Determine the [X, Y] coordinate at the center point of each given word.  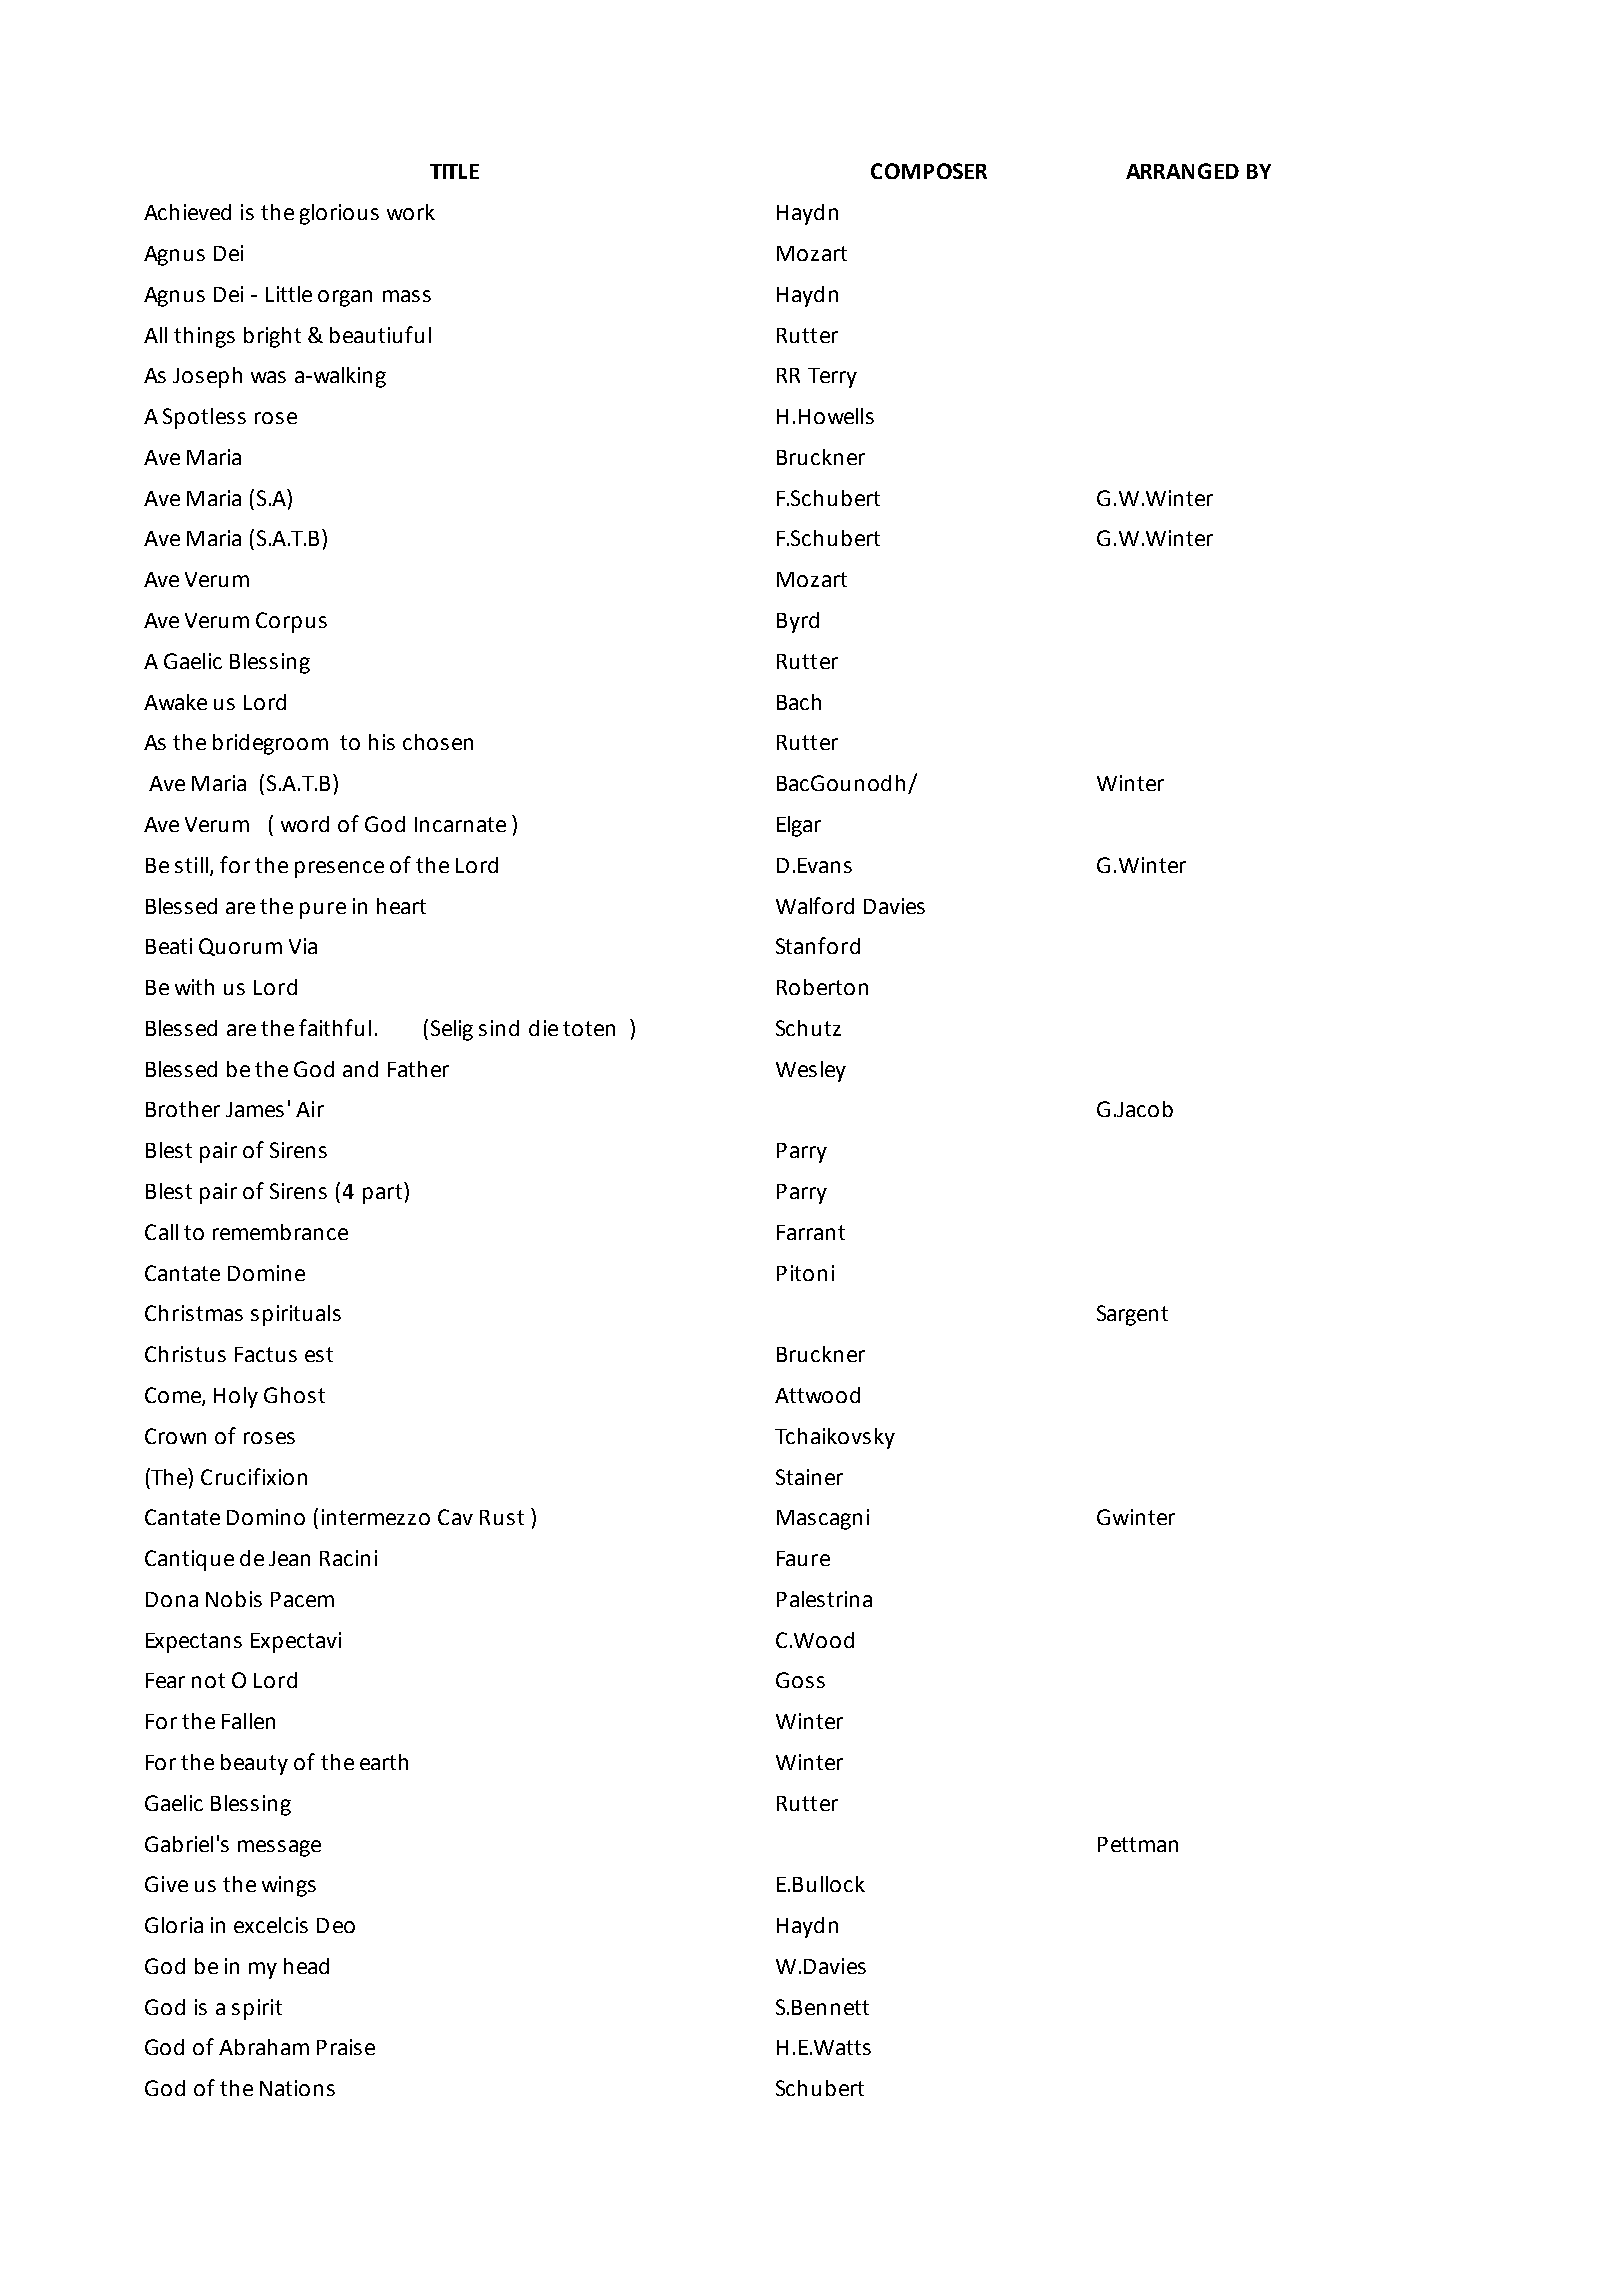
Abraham [264, 2047]
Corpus [291, 622]
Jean [289, 1558]
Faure [803, 1558]
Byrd [798, 622]
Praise [346, 2047]
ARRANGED [1182, 171]
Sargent [1132, 1315]
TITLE [454, 171]
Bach [799, 702]
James [255, 1109]
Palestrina [824, 1599]
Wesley [811, 1071]
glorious [339, 214]
